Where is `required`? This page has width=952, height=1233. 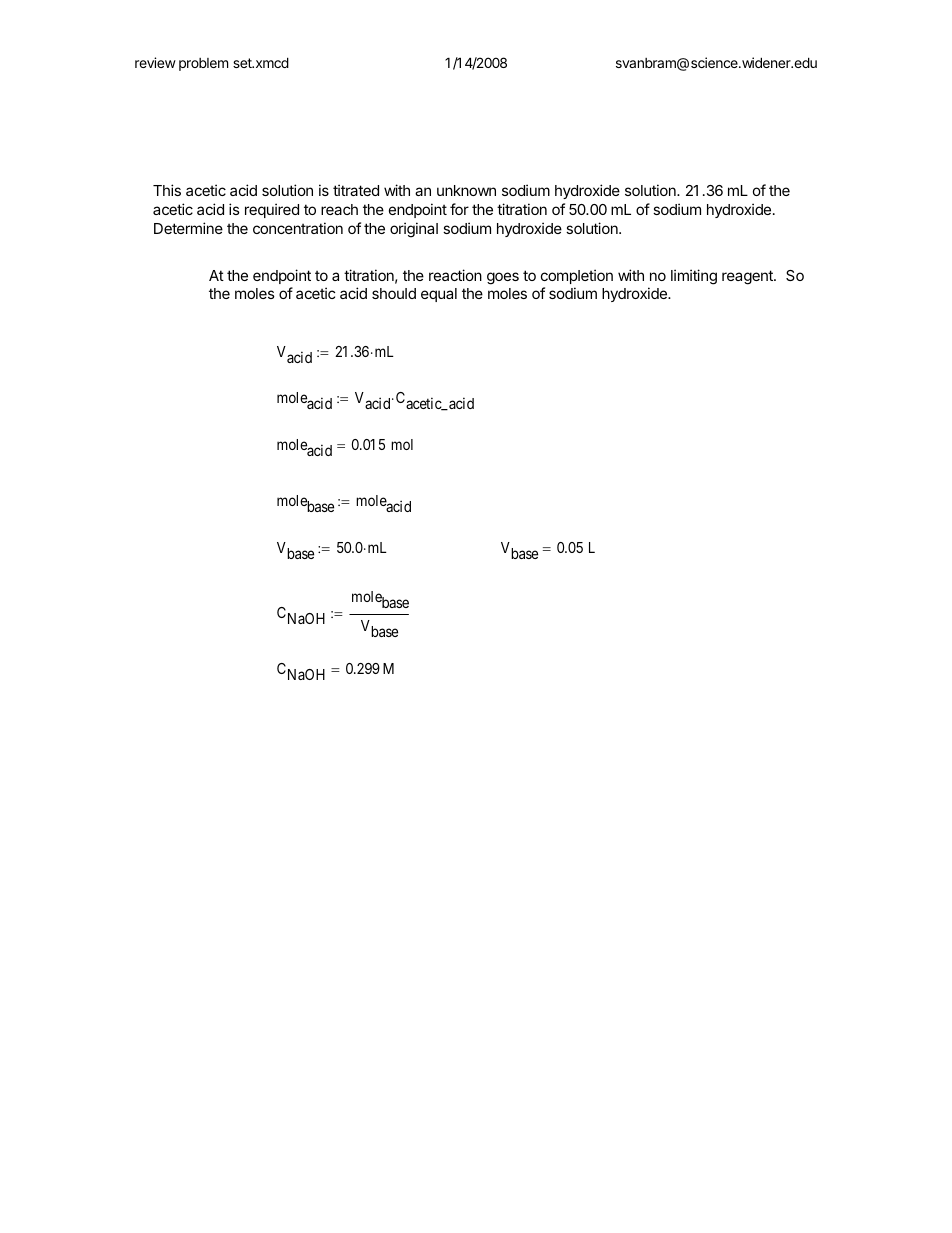
required is located at coordinates (272, 210).
